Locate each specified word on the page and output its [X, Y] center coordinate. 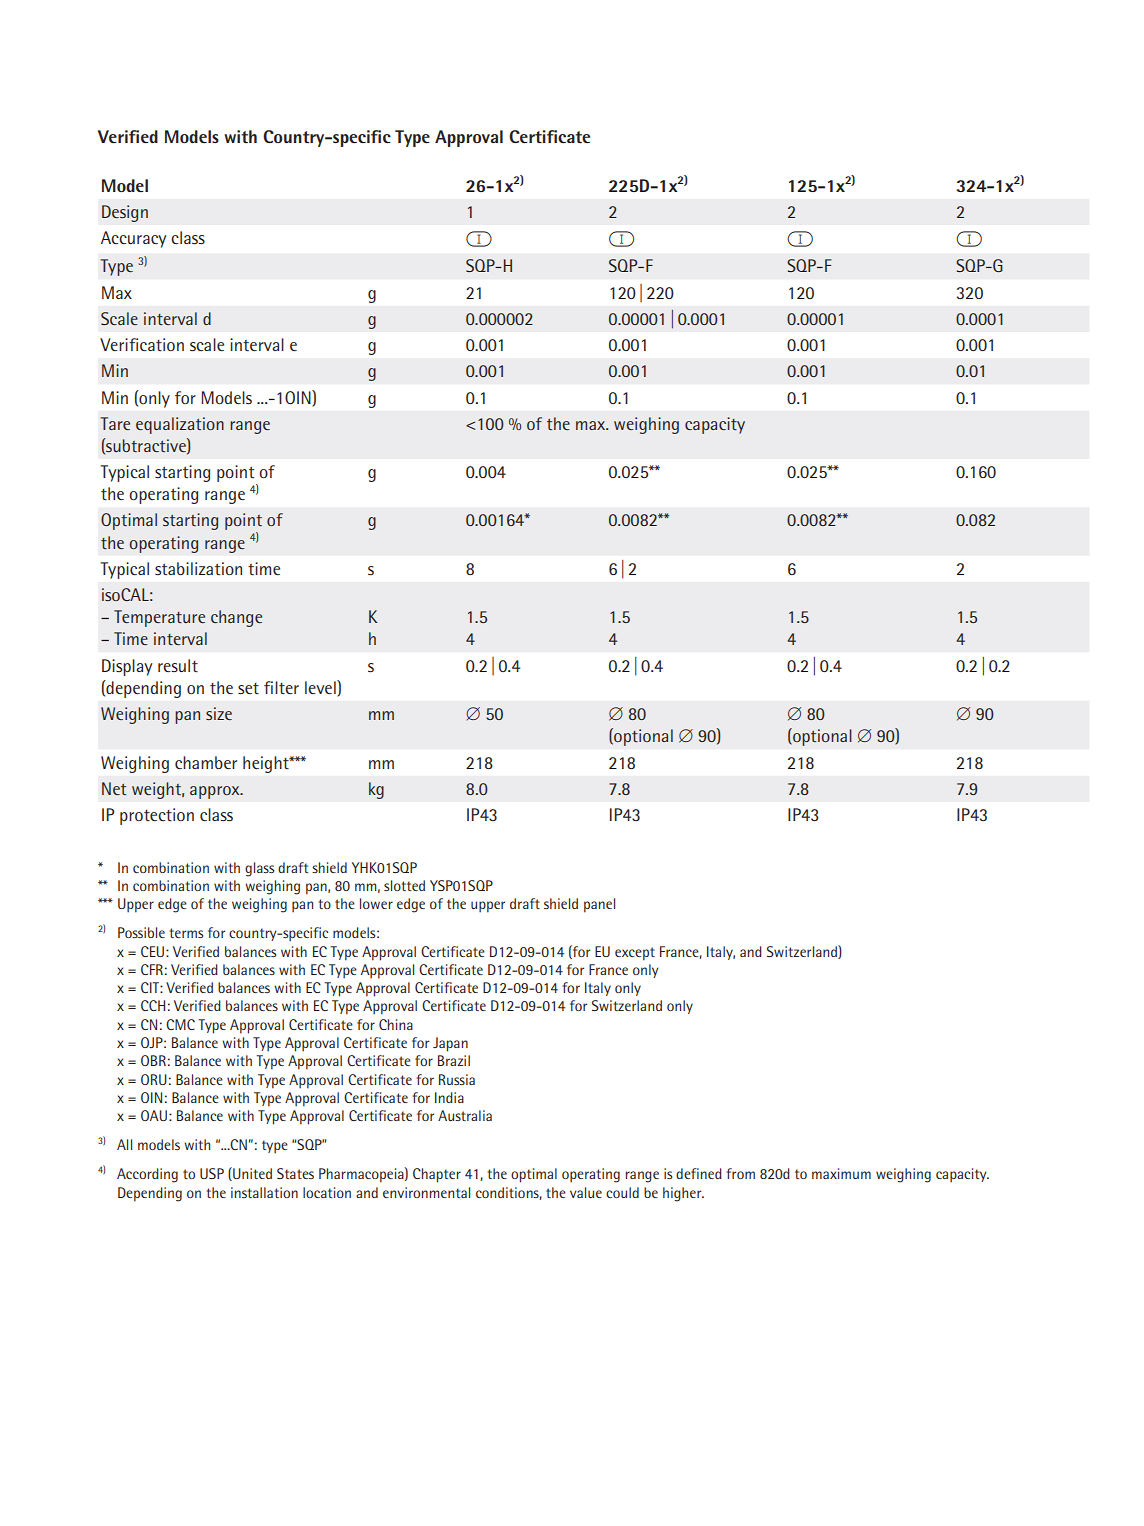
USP [212, 1173]
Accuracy [133, 239]
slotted [404, 885]
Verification [142, 345]
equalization [180, 425]
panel [599, 905]
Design [125, 213]
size [219, 713]
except [635, 954]
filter [281, 688]
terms [186, 933]
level [321, 688]
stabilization [198, 568]
